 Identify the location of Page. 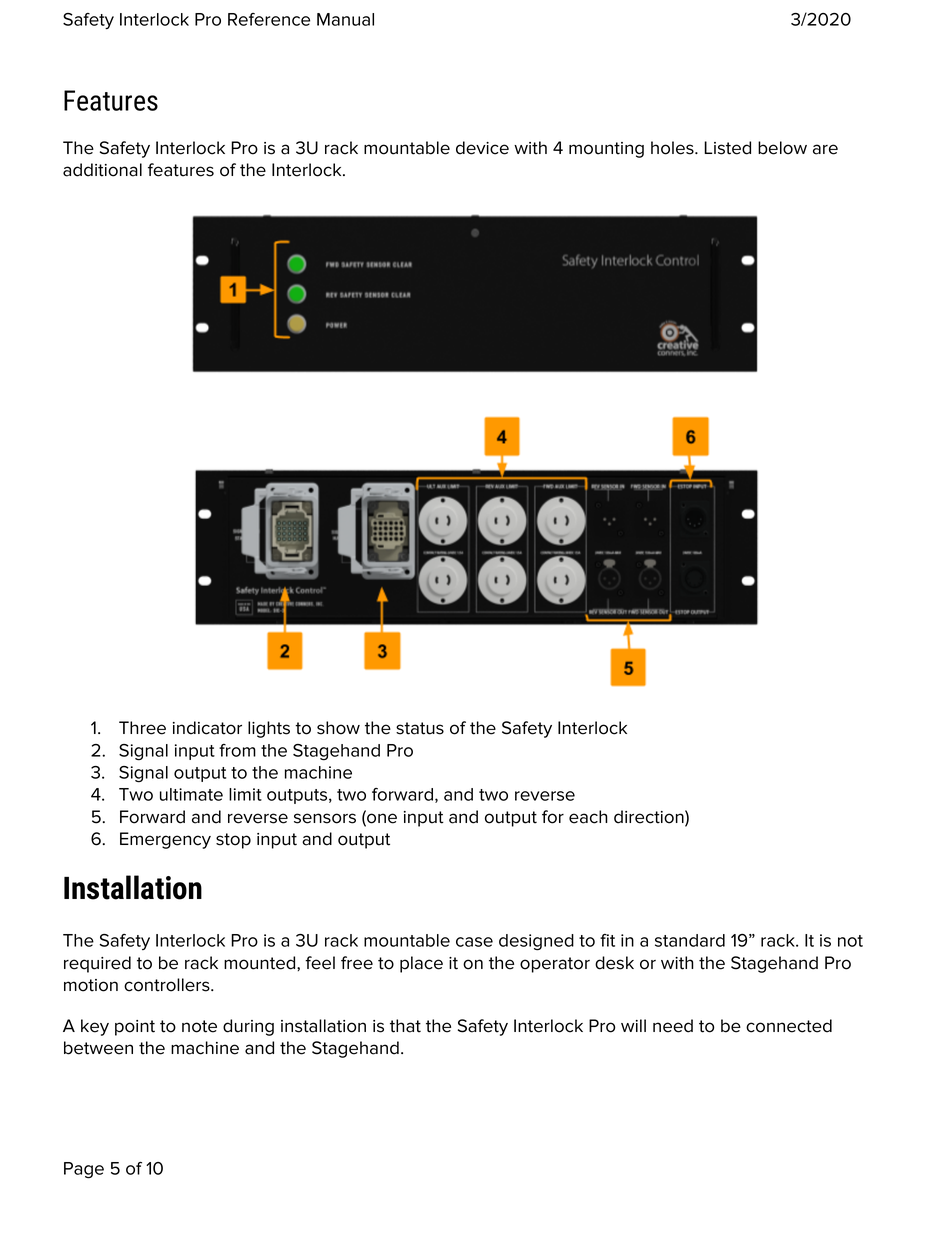
(84, 1170).
